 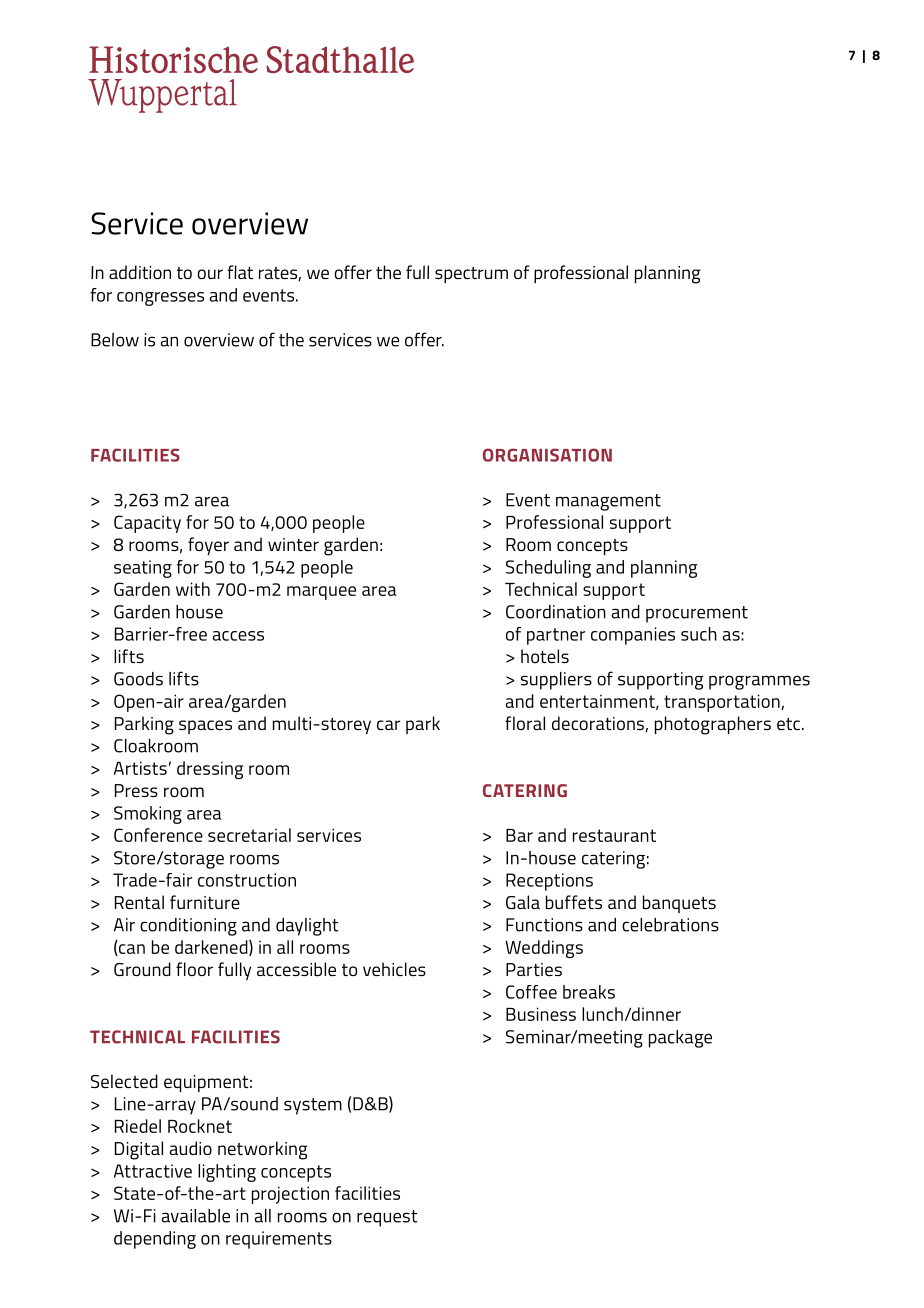 I want to click on request, so click(x=387, y=1218).
